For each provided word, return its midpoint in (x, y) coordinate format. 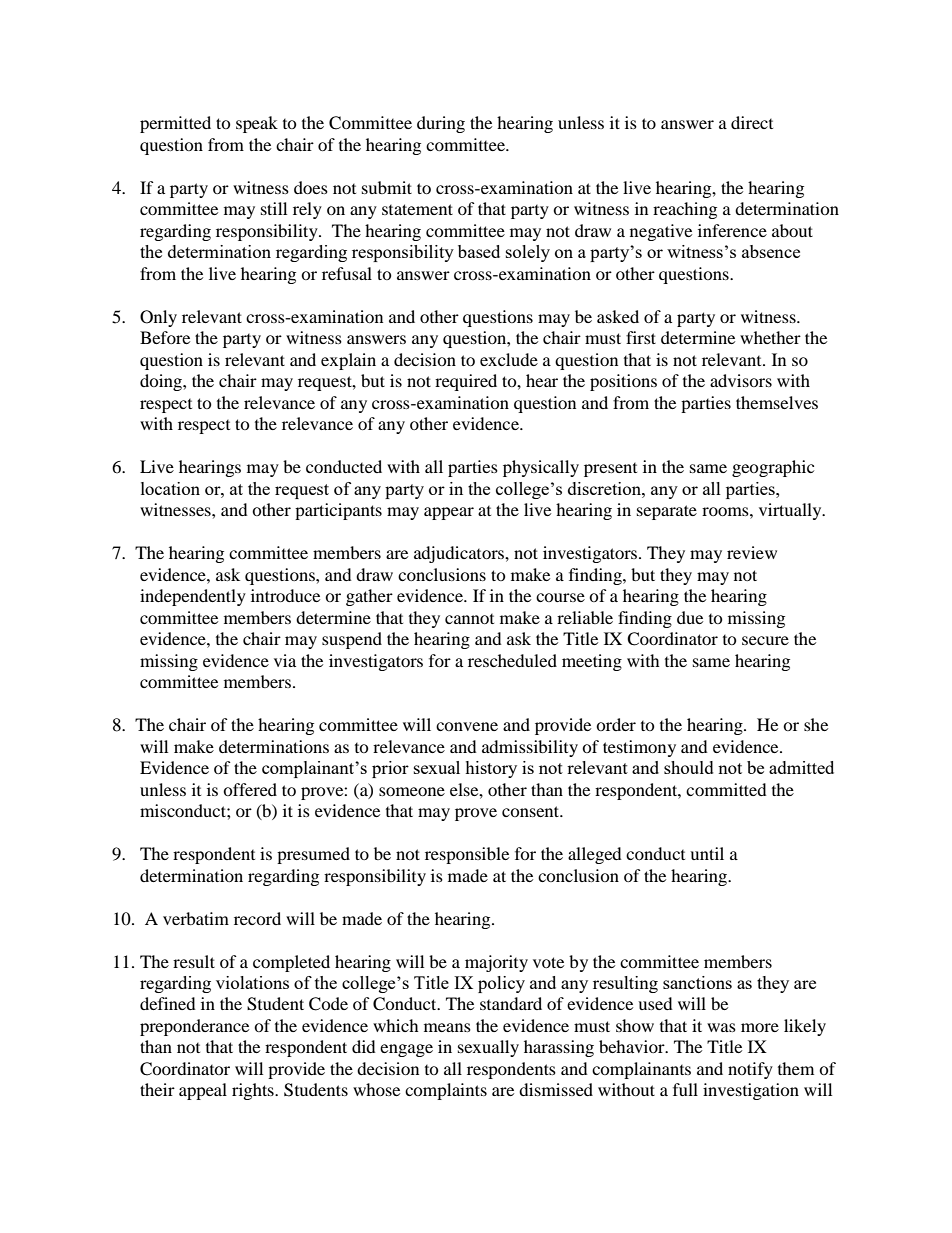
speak (257, 124)
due (690, 617)
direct (752, 122)
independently (193, 597)
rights (254, 1091)
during (441, 124)
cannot (469, 619)
